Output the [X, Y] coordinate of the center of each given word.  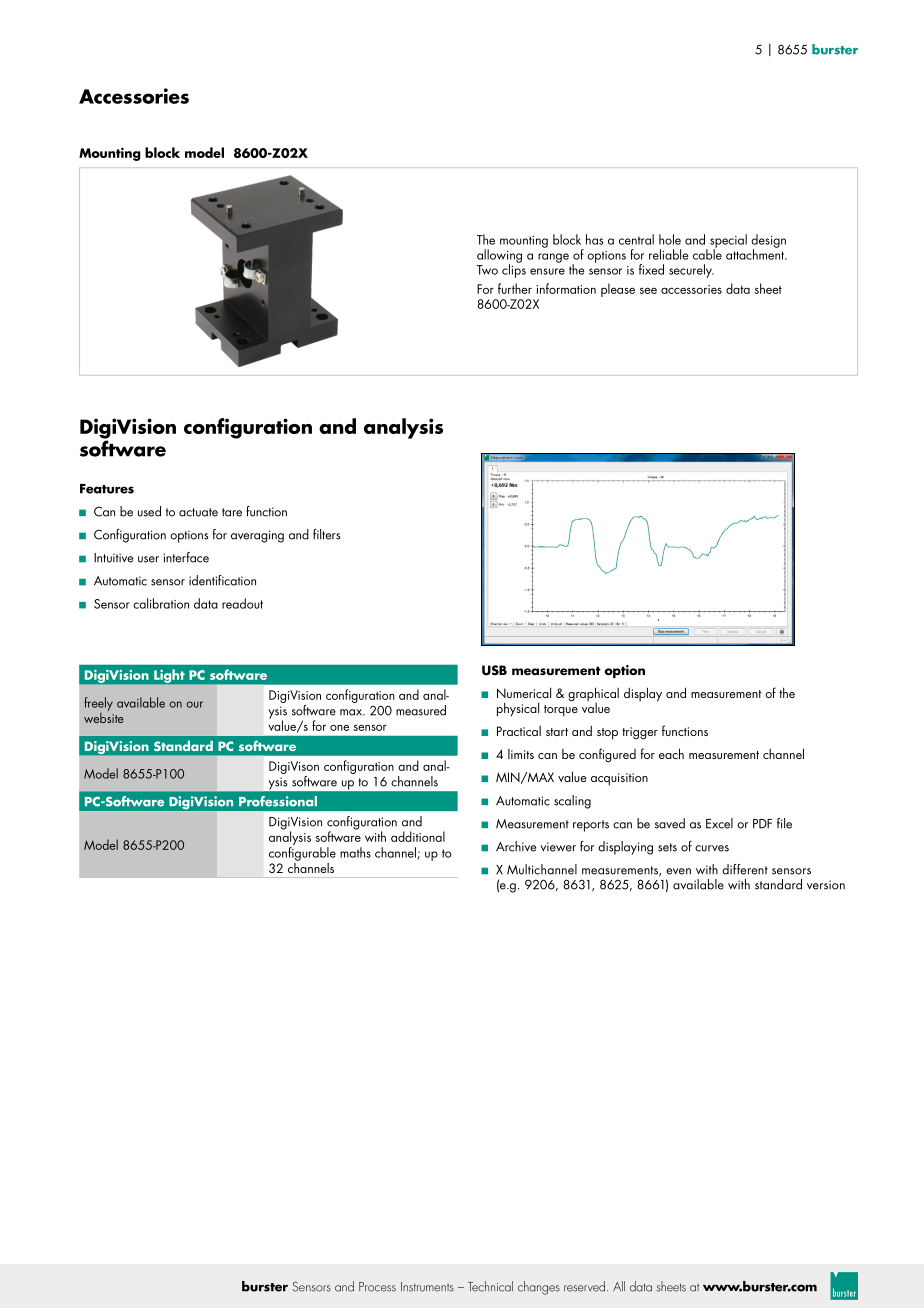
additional [418, 836]
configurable [302, 854]
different [745, 869]
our [194, 704]
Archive [516, 846]
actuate [198, 512]
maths [355, 852]
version [826, 885]
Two [487, 270]
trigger [640, 733]
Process [377, 1287]
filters [327, 534]
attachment [756, 253]
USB [494, 670]
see [648, 290]
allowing [499, 257]
